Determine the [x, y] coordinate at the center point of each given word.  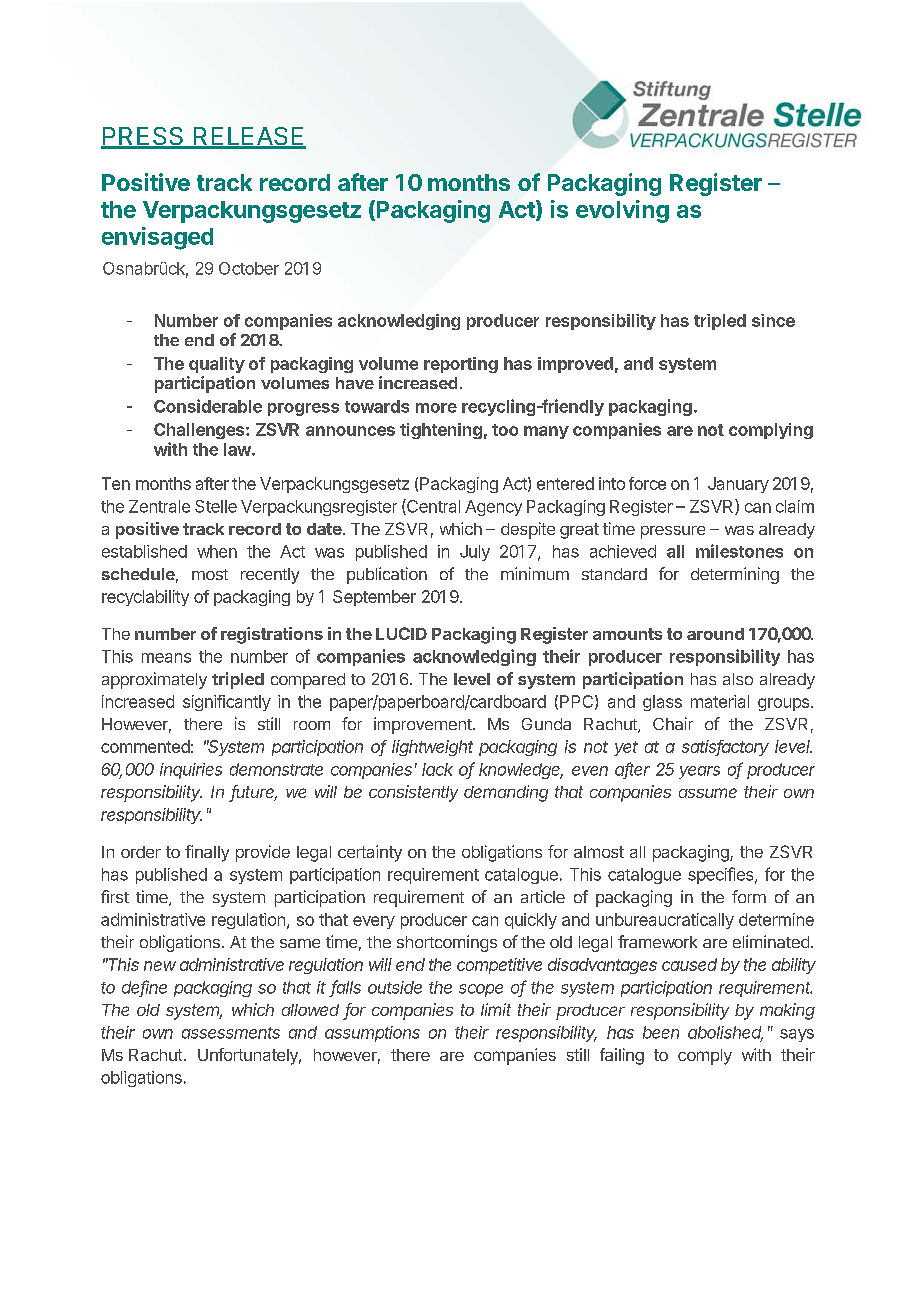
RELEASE [248, 137]
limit [496, 1009]
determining [735, 575]
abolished [725, 1033]
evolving [622, 211]
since [773, 320]
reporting [461, 365]
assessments [231, 1033]
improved [575, 365]
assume [708, 793]
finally [207, 853]
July [475, 553]
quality [217, 365]
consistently [413, 793]
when [217, 551]
